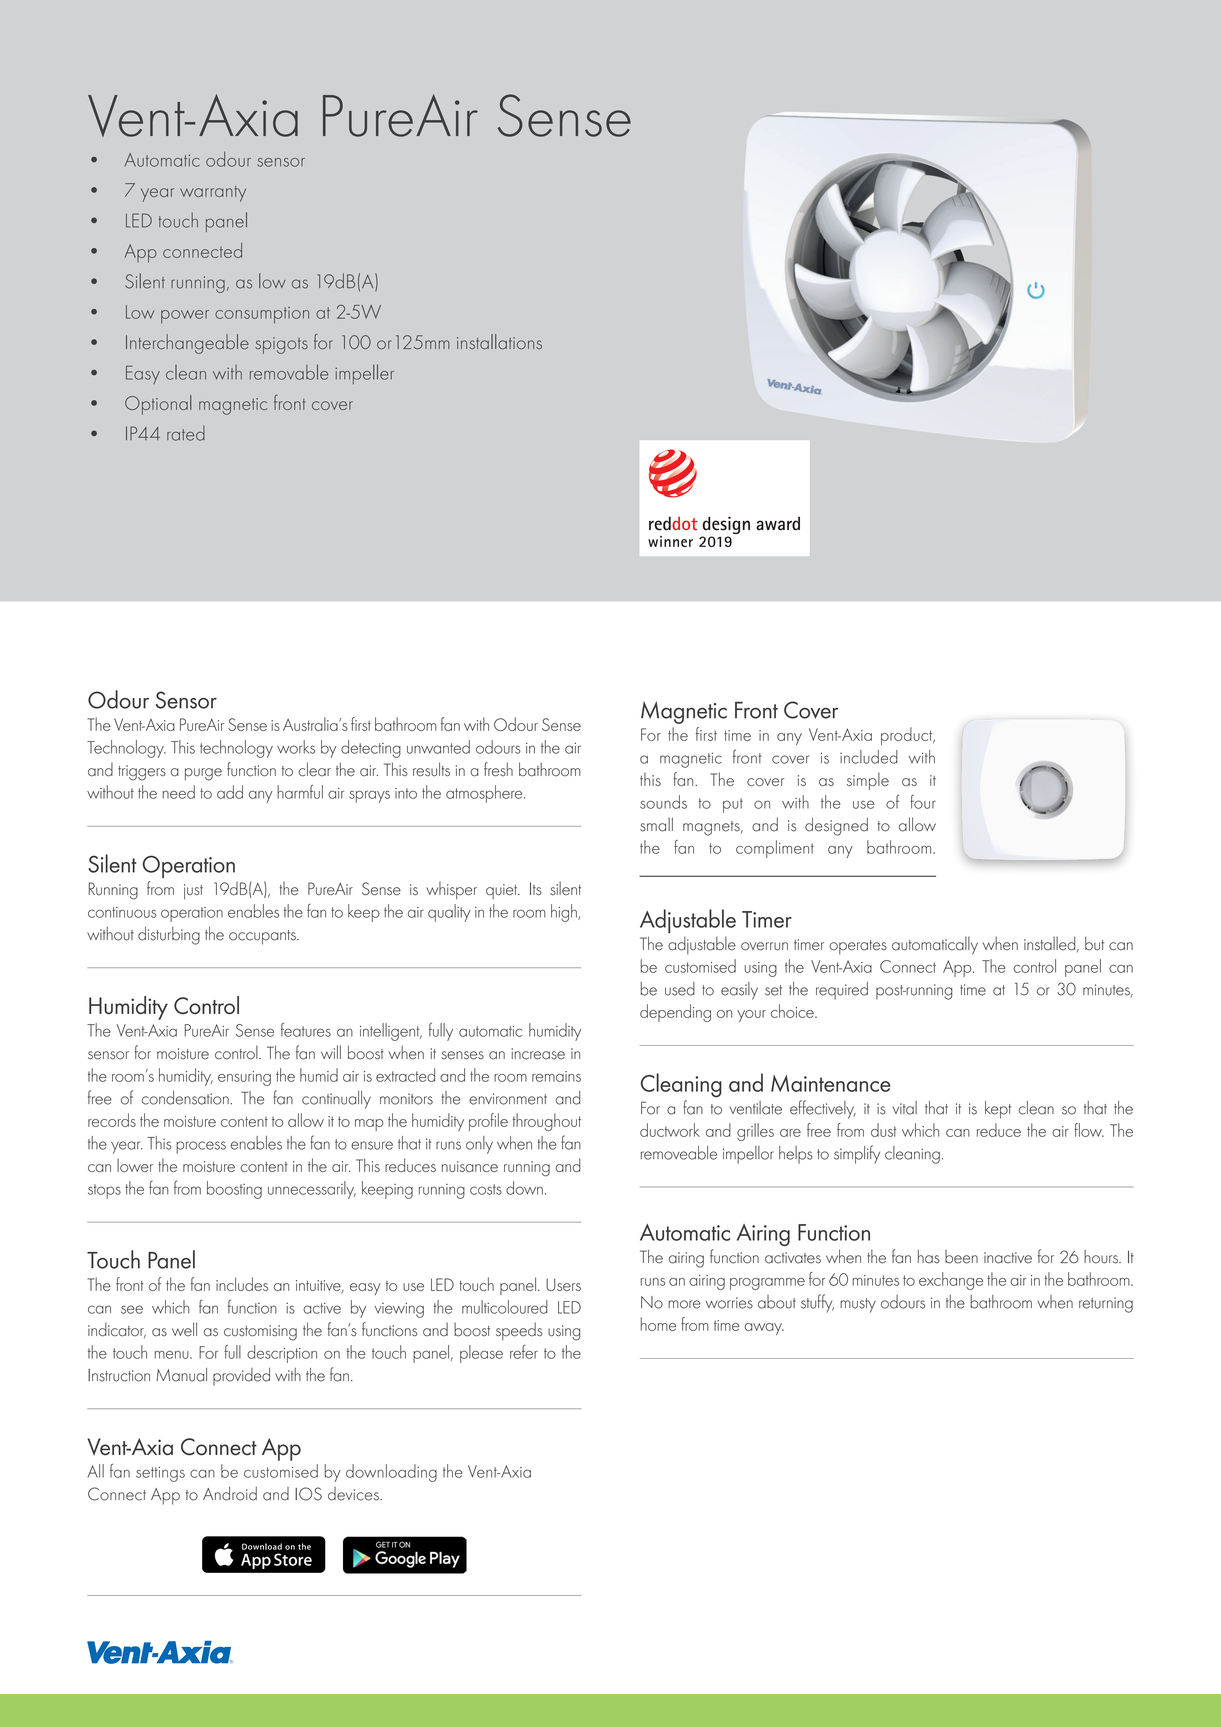 The height and width of the screenshot is (1727, 1221). What do you see at coordinates (498, 769) in the screenshot?
I see `fresh` at bounding box center [498, 769].
